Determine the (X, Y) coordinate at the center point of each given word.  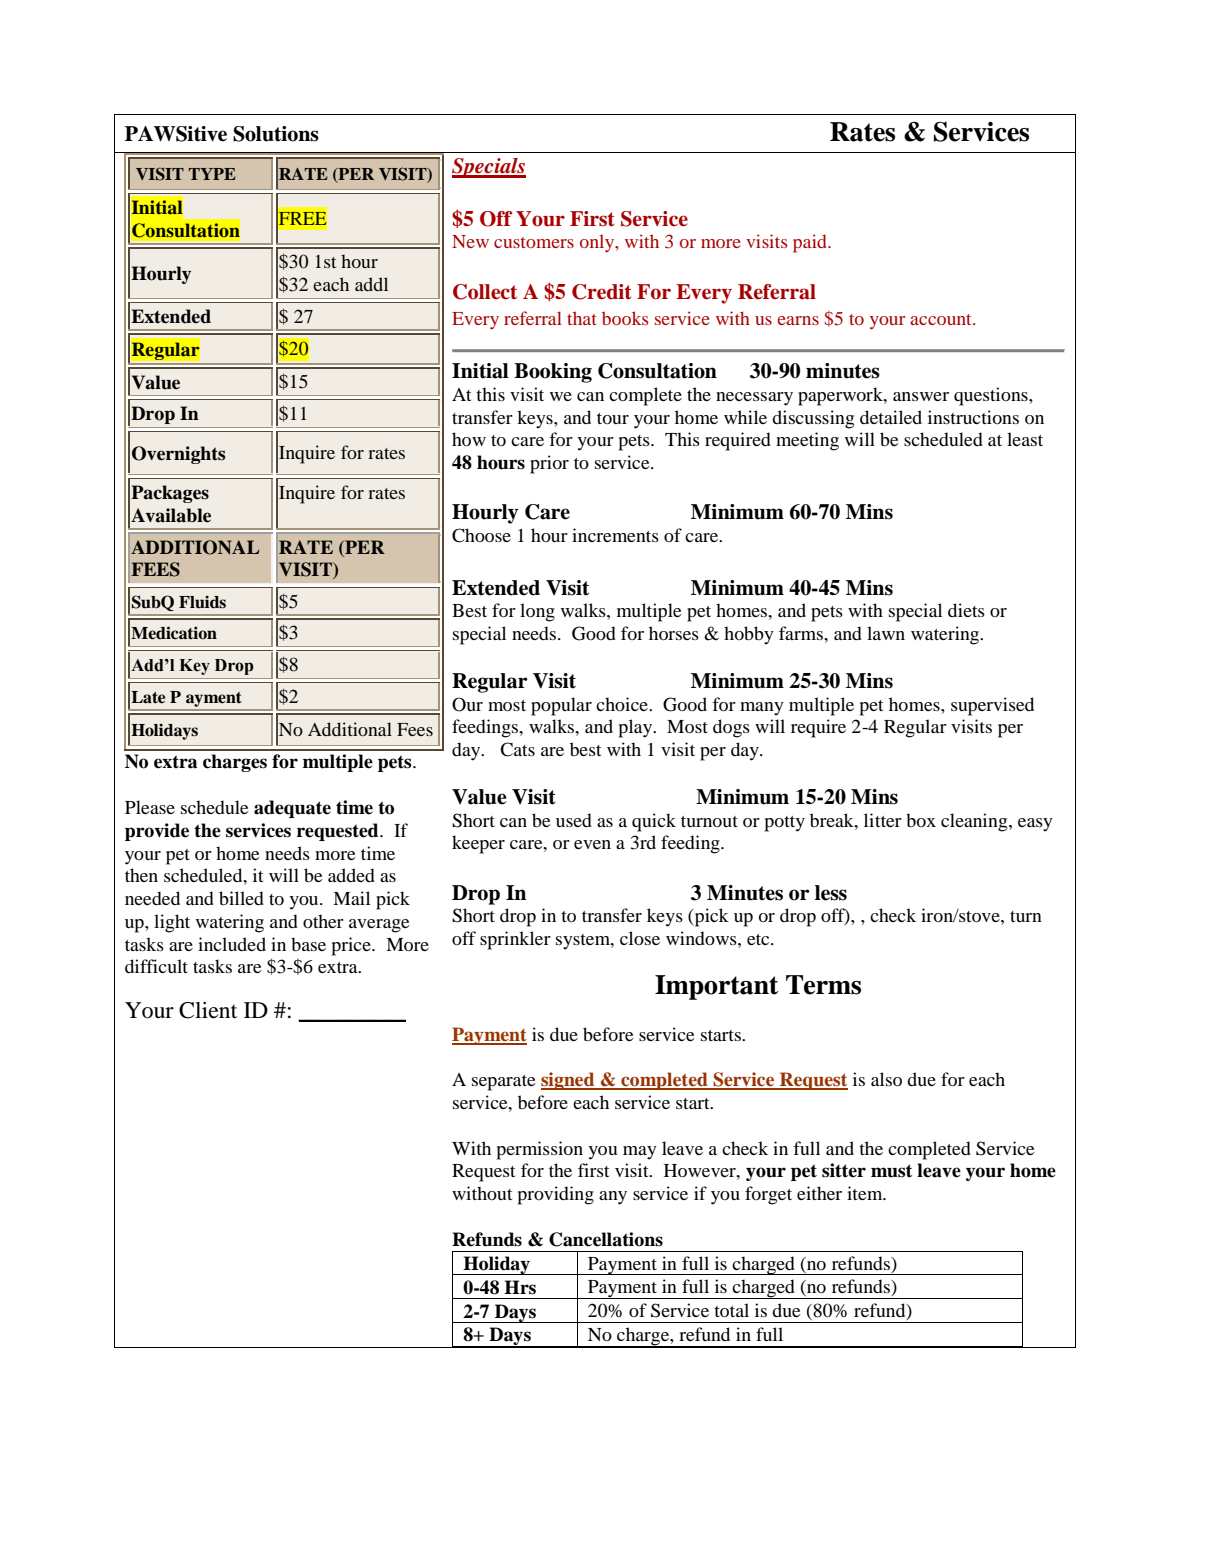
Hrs (520, 1287)
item (866, 1193)
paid (811, 243)
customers (534, 242)
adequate (292, 809)
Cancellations (606, 1239)
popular (561, 706)
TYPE (212, 174)
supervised (992, 706)
